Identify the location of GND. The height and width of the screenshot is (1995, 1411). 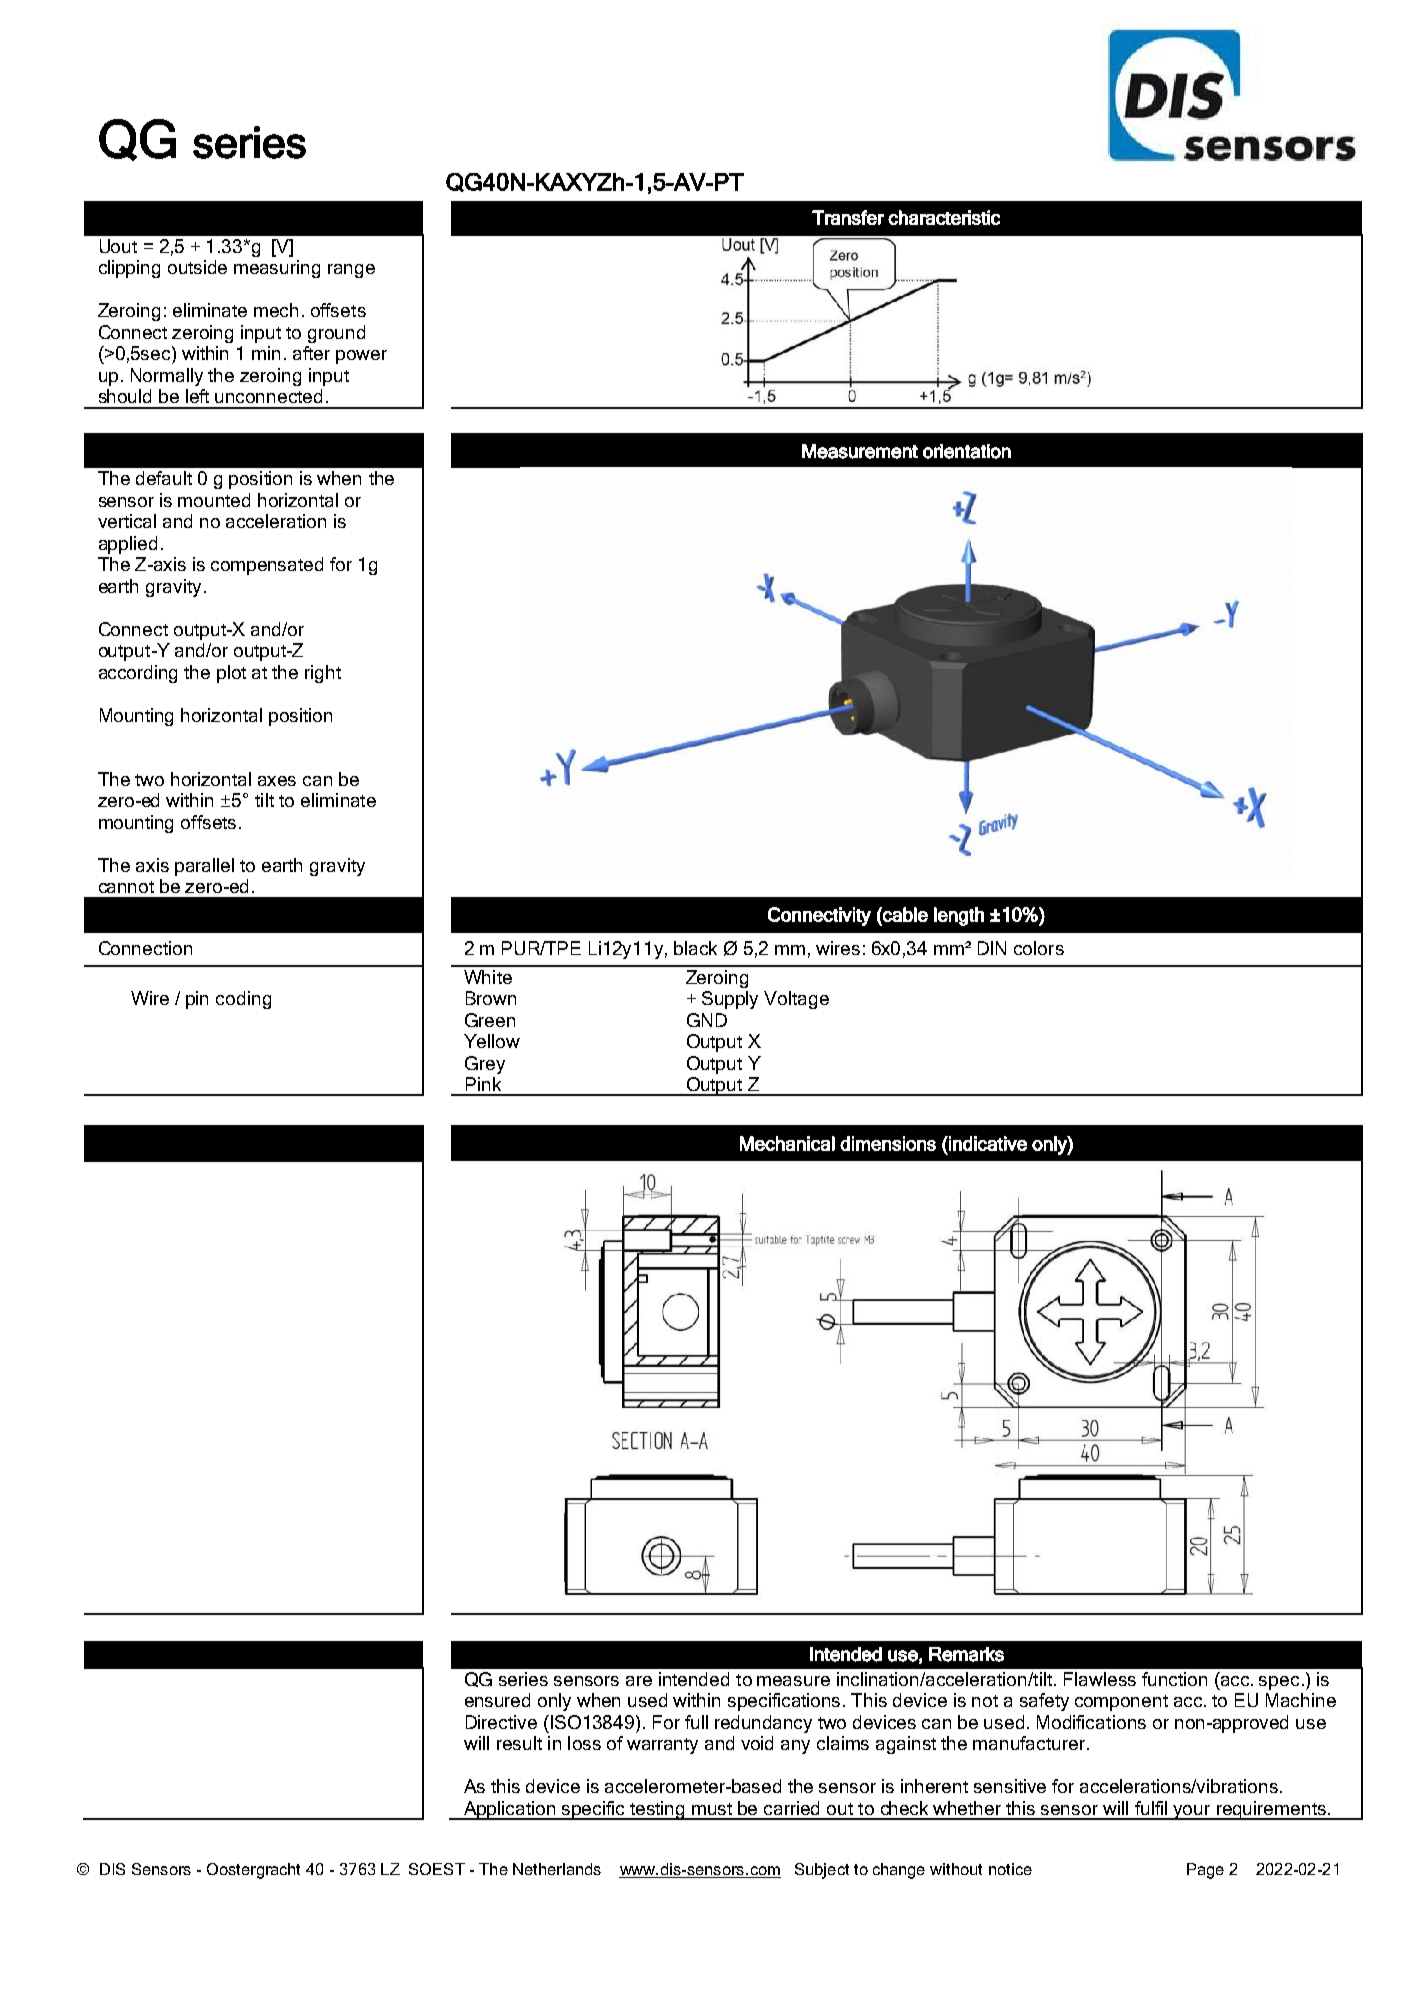
(707, 1020).
